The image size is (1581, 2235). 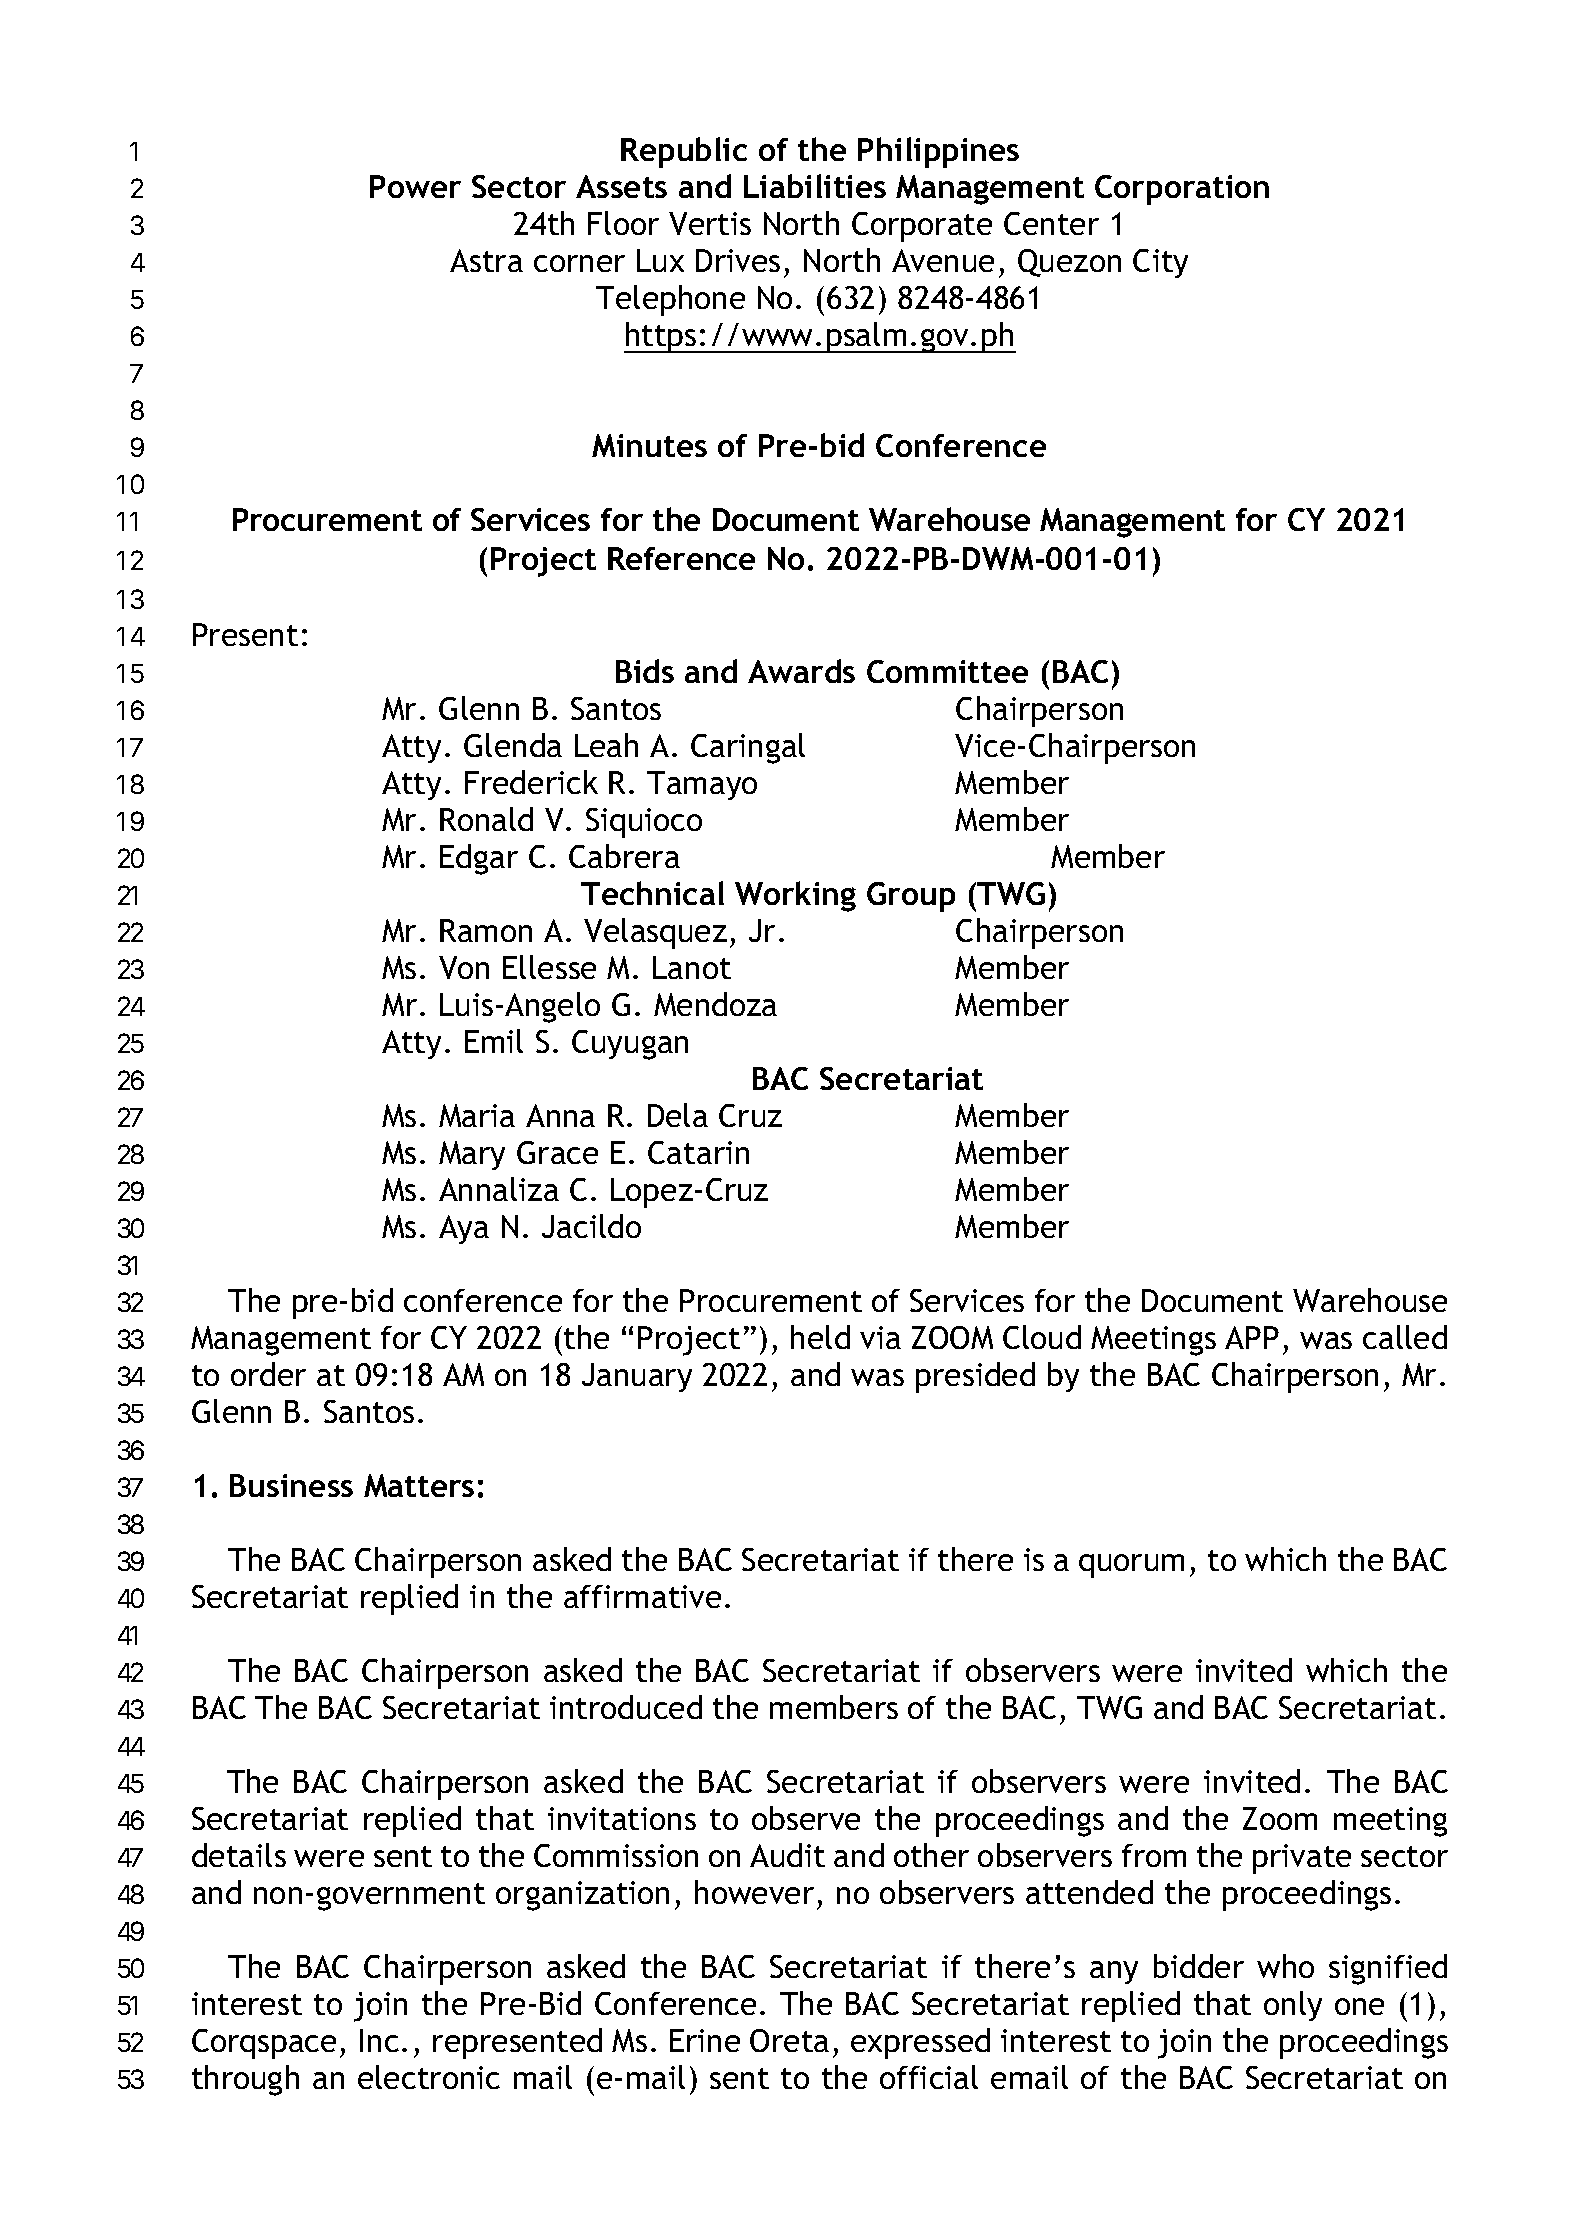 What do you see at coordinates (815, 186) in the document?
I see `Liabilities` at bounding box center [815, 186].
